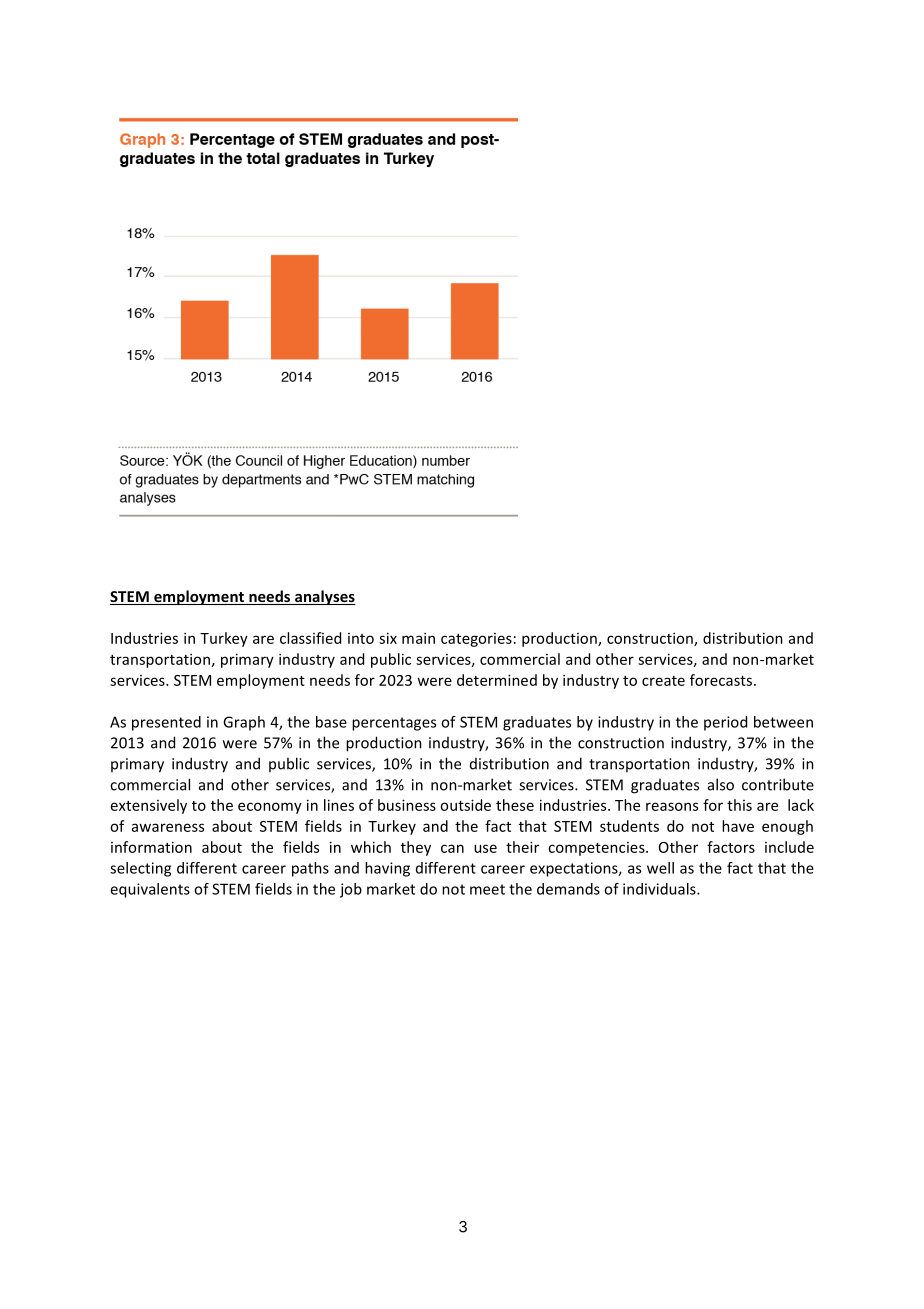 This screenshot has height=1309, width=924. I want to click on meet, so click(487, 889).
